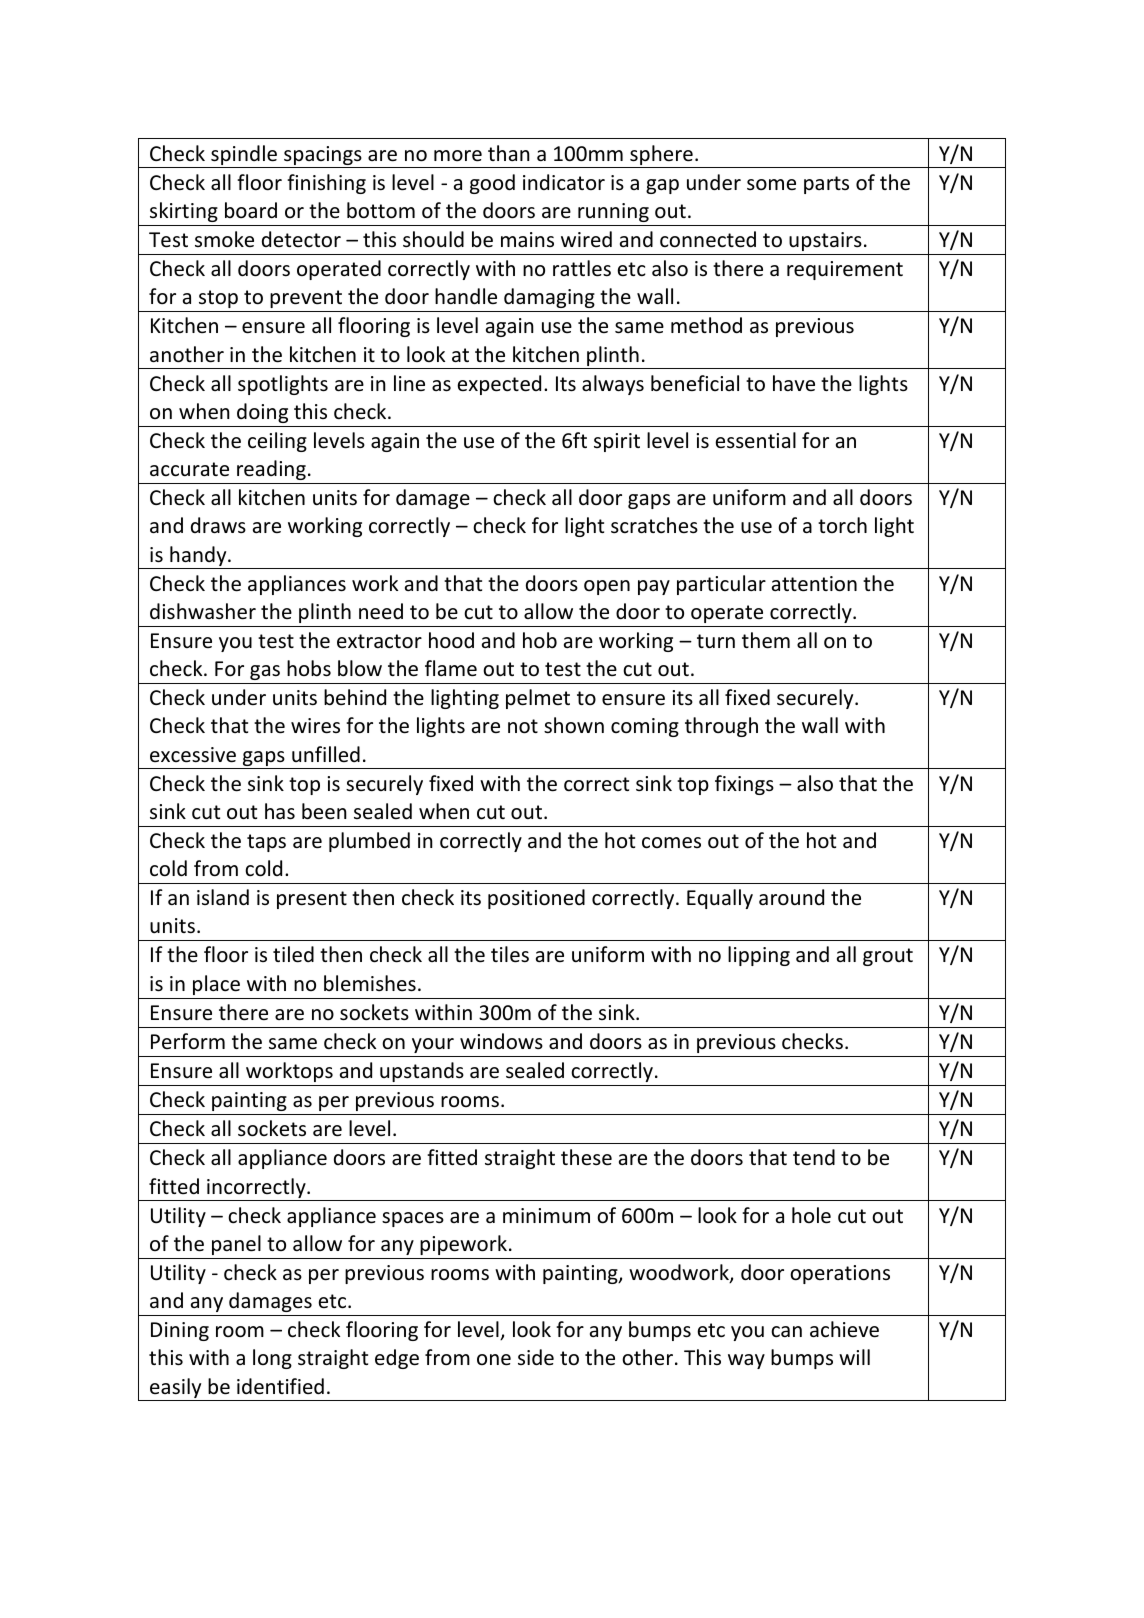 The width and height of the image is (1144, 1618). I want to click on attention, so click(814, 584).
